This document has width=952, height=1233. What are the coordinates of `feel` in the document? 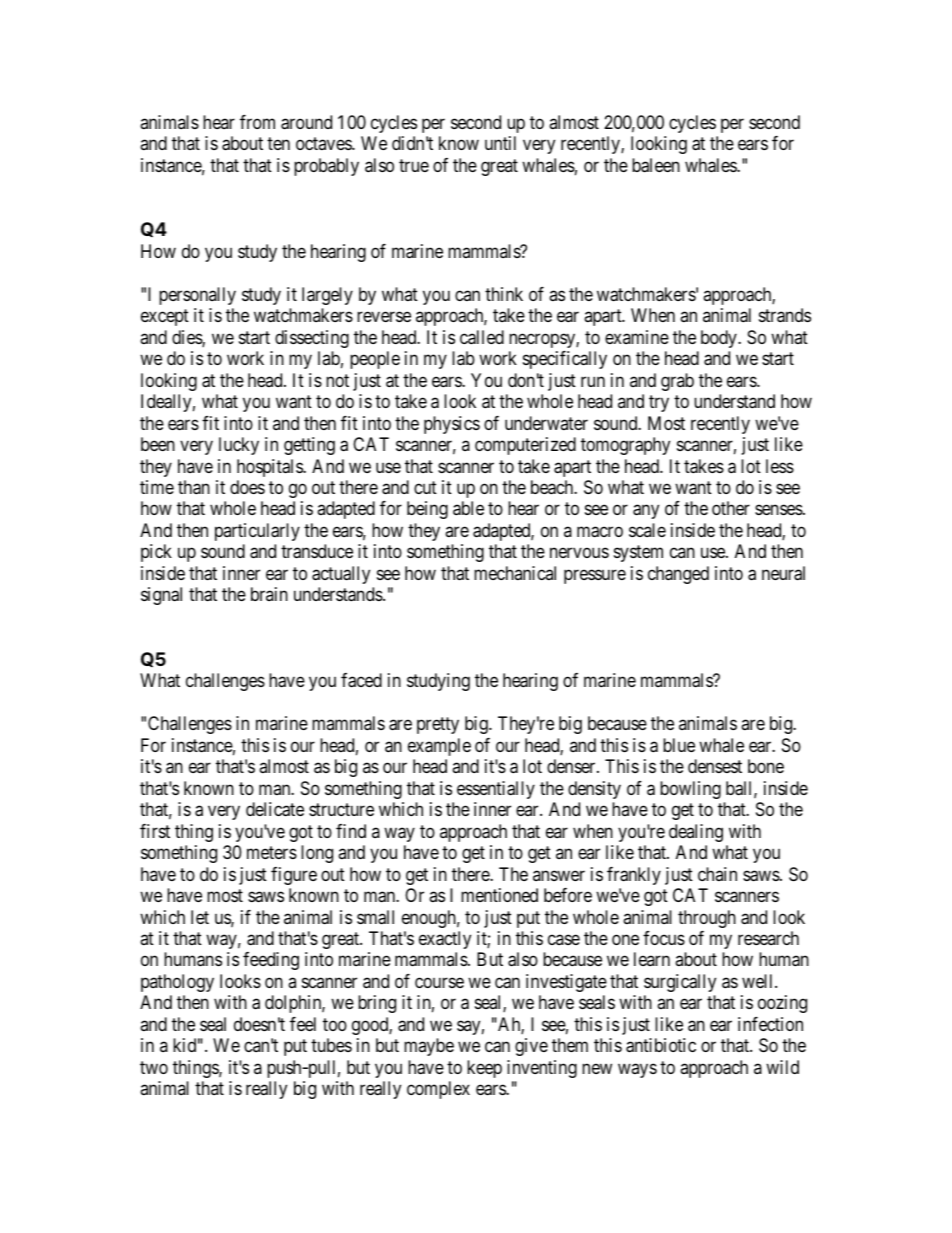 It's located at (303, 1024).
